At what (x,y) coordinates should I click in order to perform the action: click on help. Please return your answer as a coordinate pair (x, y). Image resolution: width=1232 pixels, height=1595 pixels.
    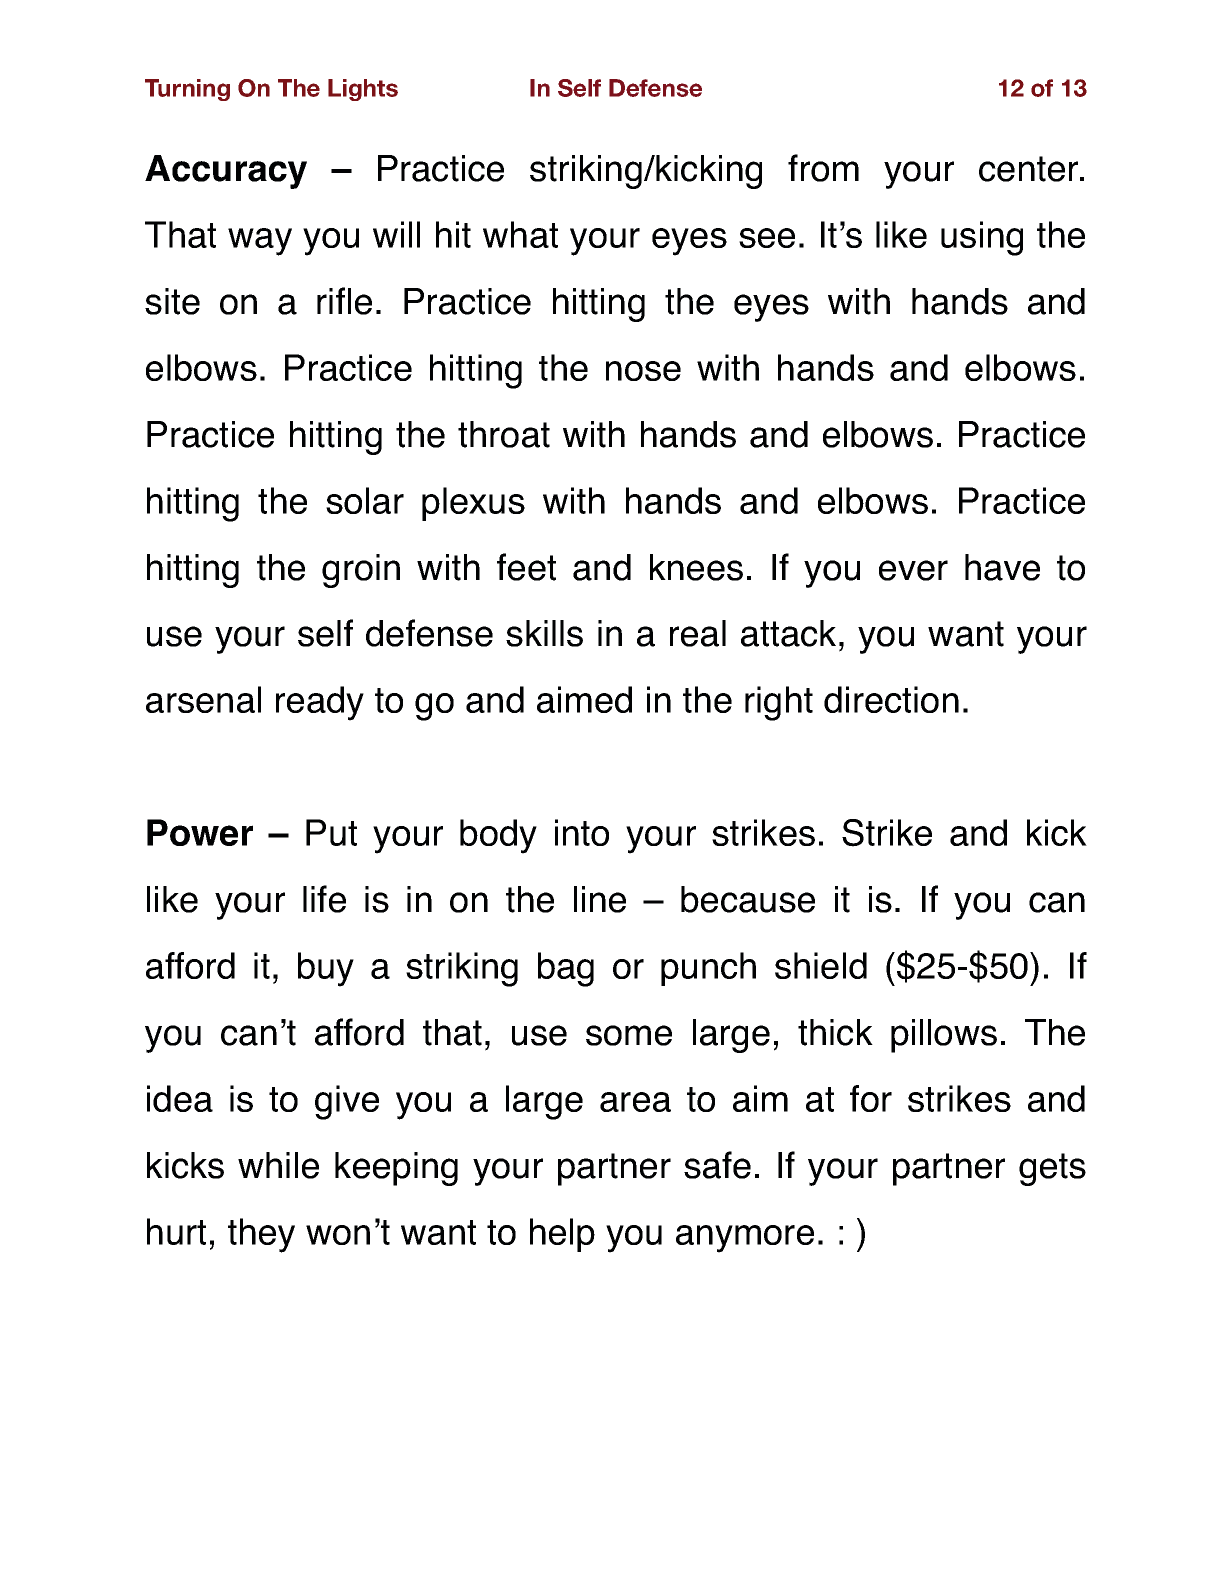
    Looking at the image, I should click on (562, 1235).
